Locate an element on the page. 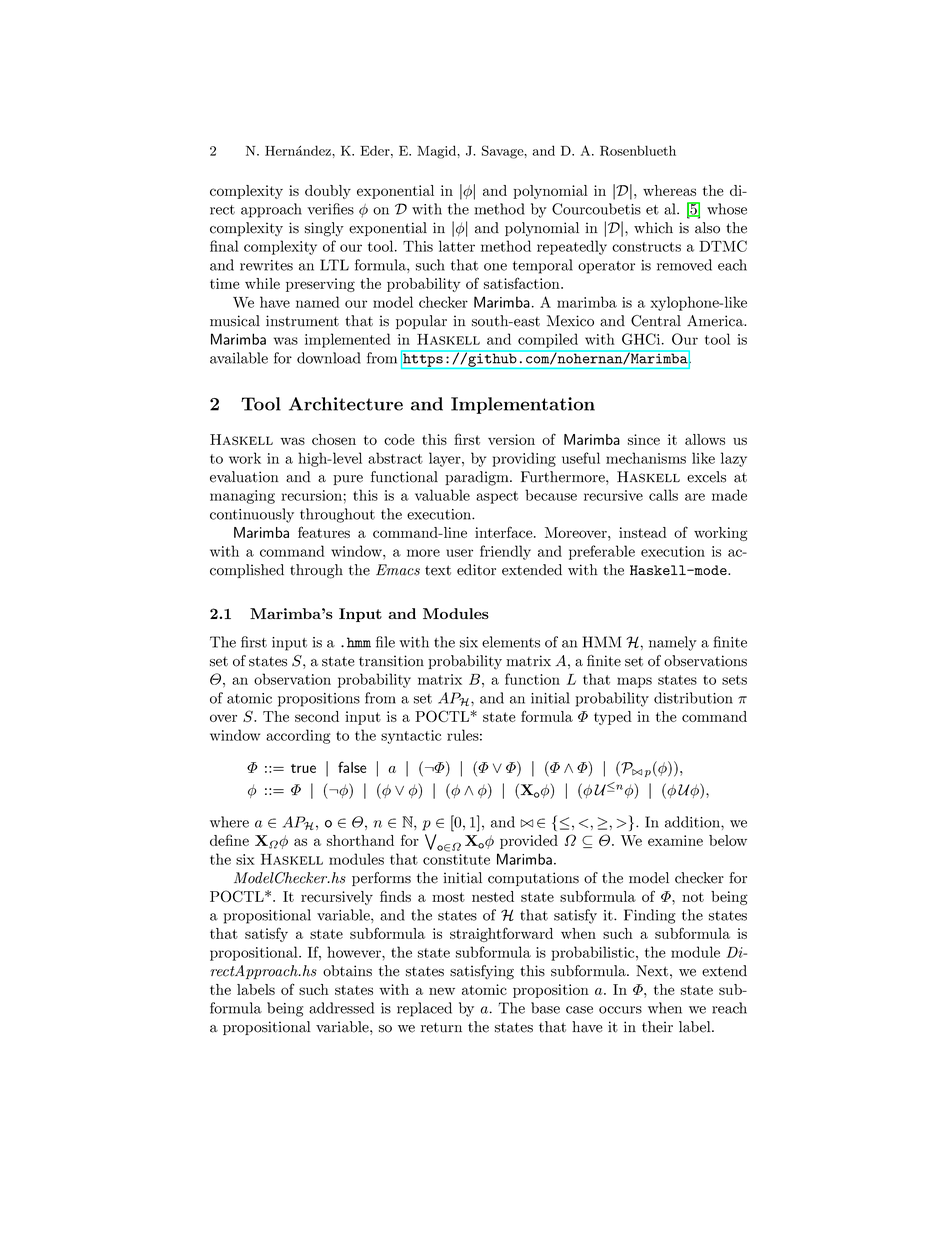 This document has width=952, height=1233. true is located at coordinates (303, 768).
